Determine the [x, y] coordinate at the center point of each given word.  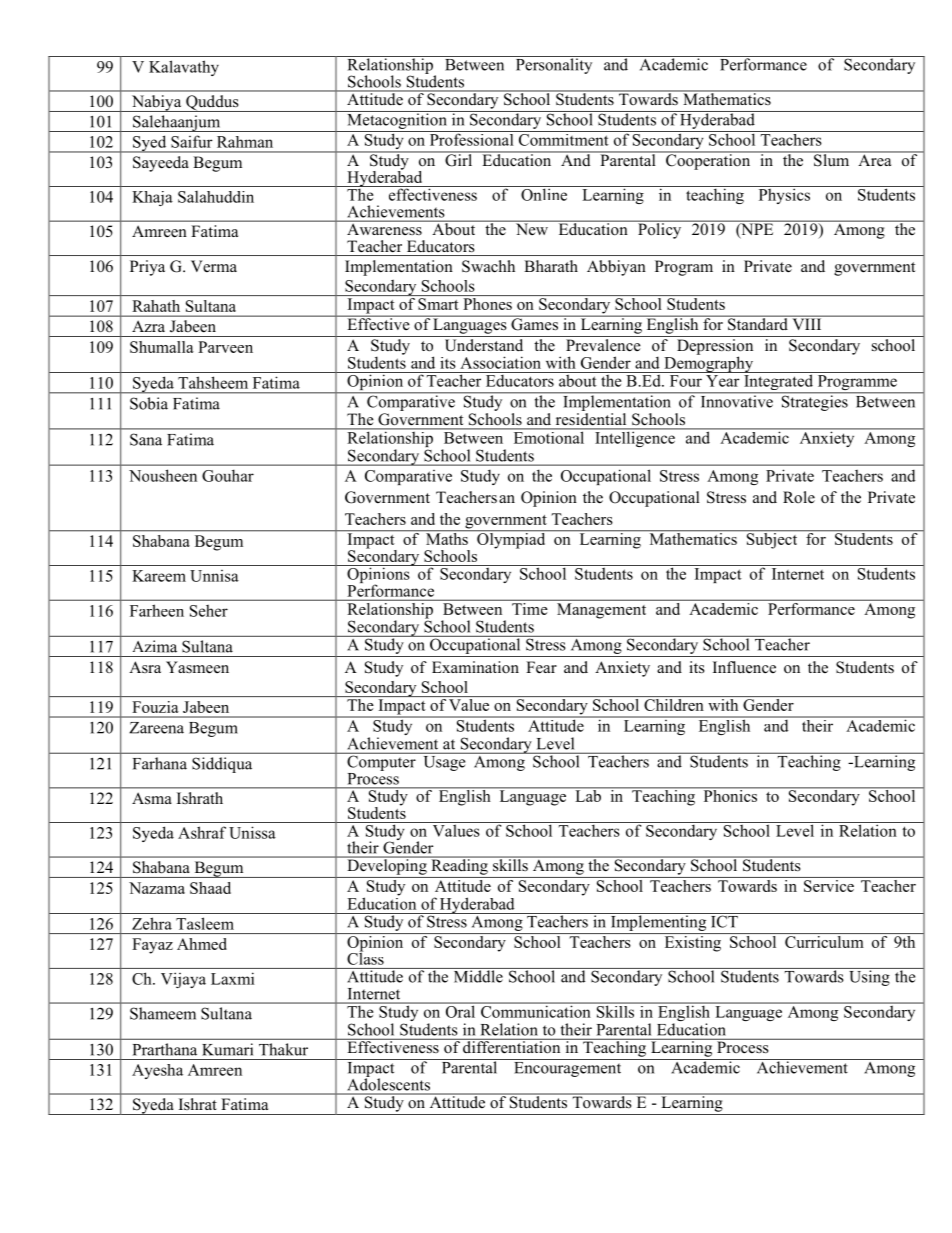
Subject [772, 539]
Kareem [159, 576]
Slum [832, 159]
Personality [554, 65]
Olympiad [511, 539]
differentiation [512, 1046]
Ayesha [157, 1071]
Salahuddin [216, 197]
